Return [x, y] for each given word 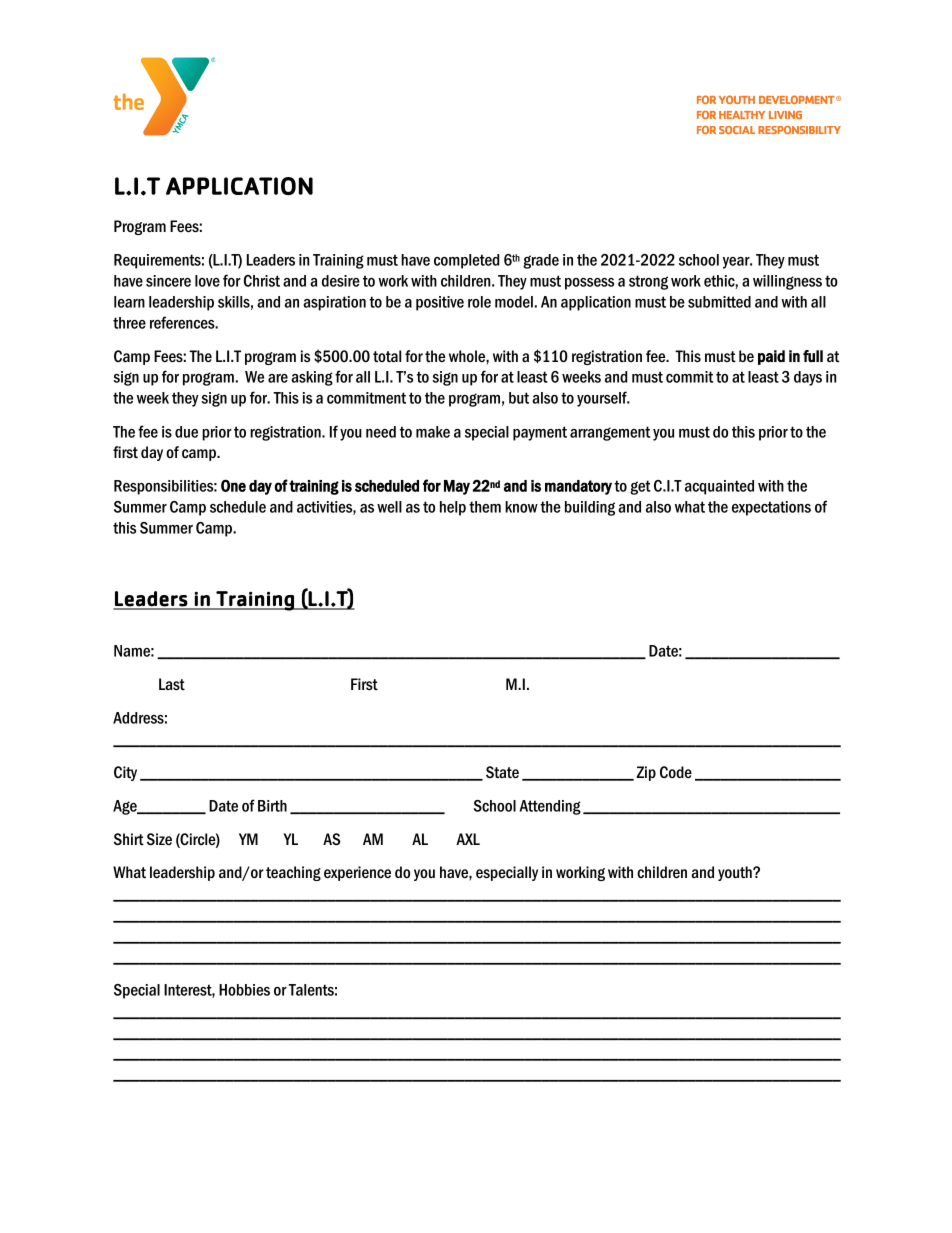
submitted [719, 302]
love [207, 281]
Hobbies [244, 990]
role [479, 302]
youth [736, 873]
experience [357, 873]
